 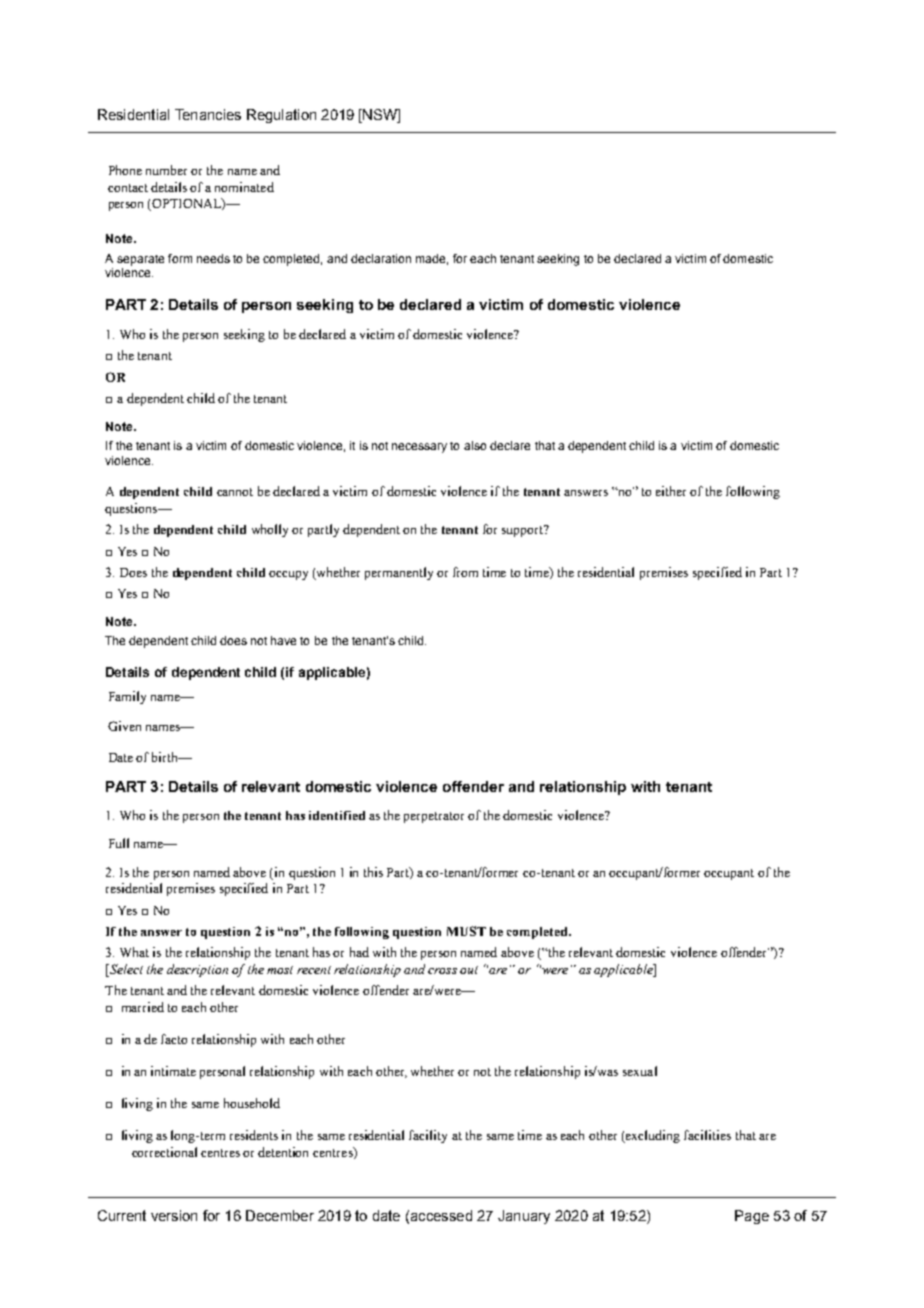 I want to click on version, so click(x=174, y=1215).
